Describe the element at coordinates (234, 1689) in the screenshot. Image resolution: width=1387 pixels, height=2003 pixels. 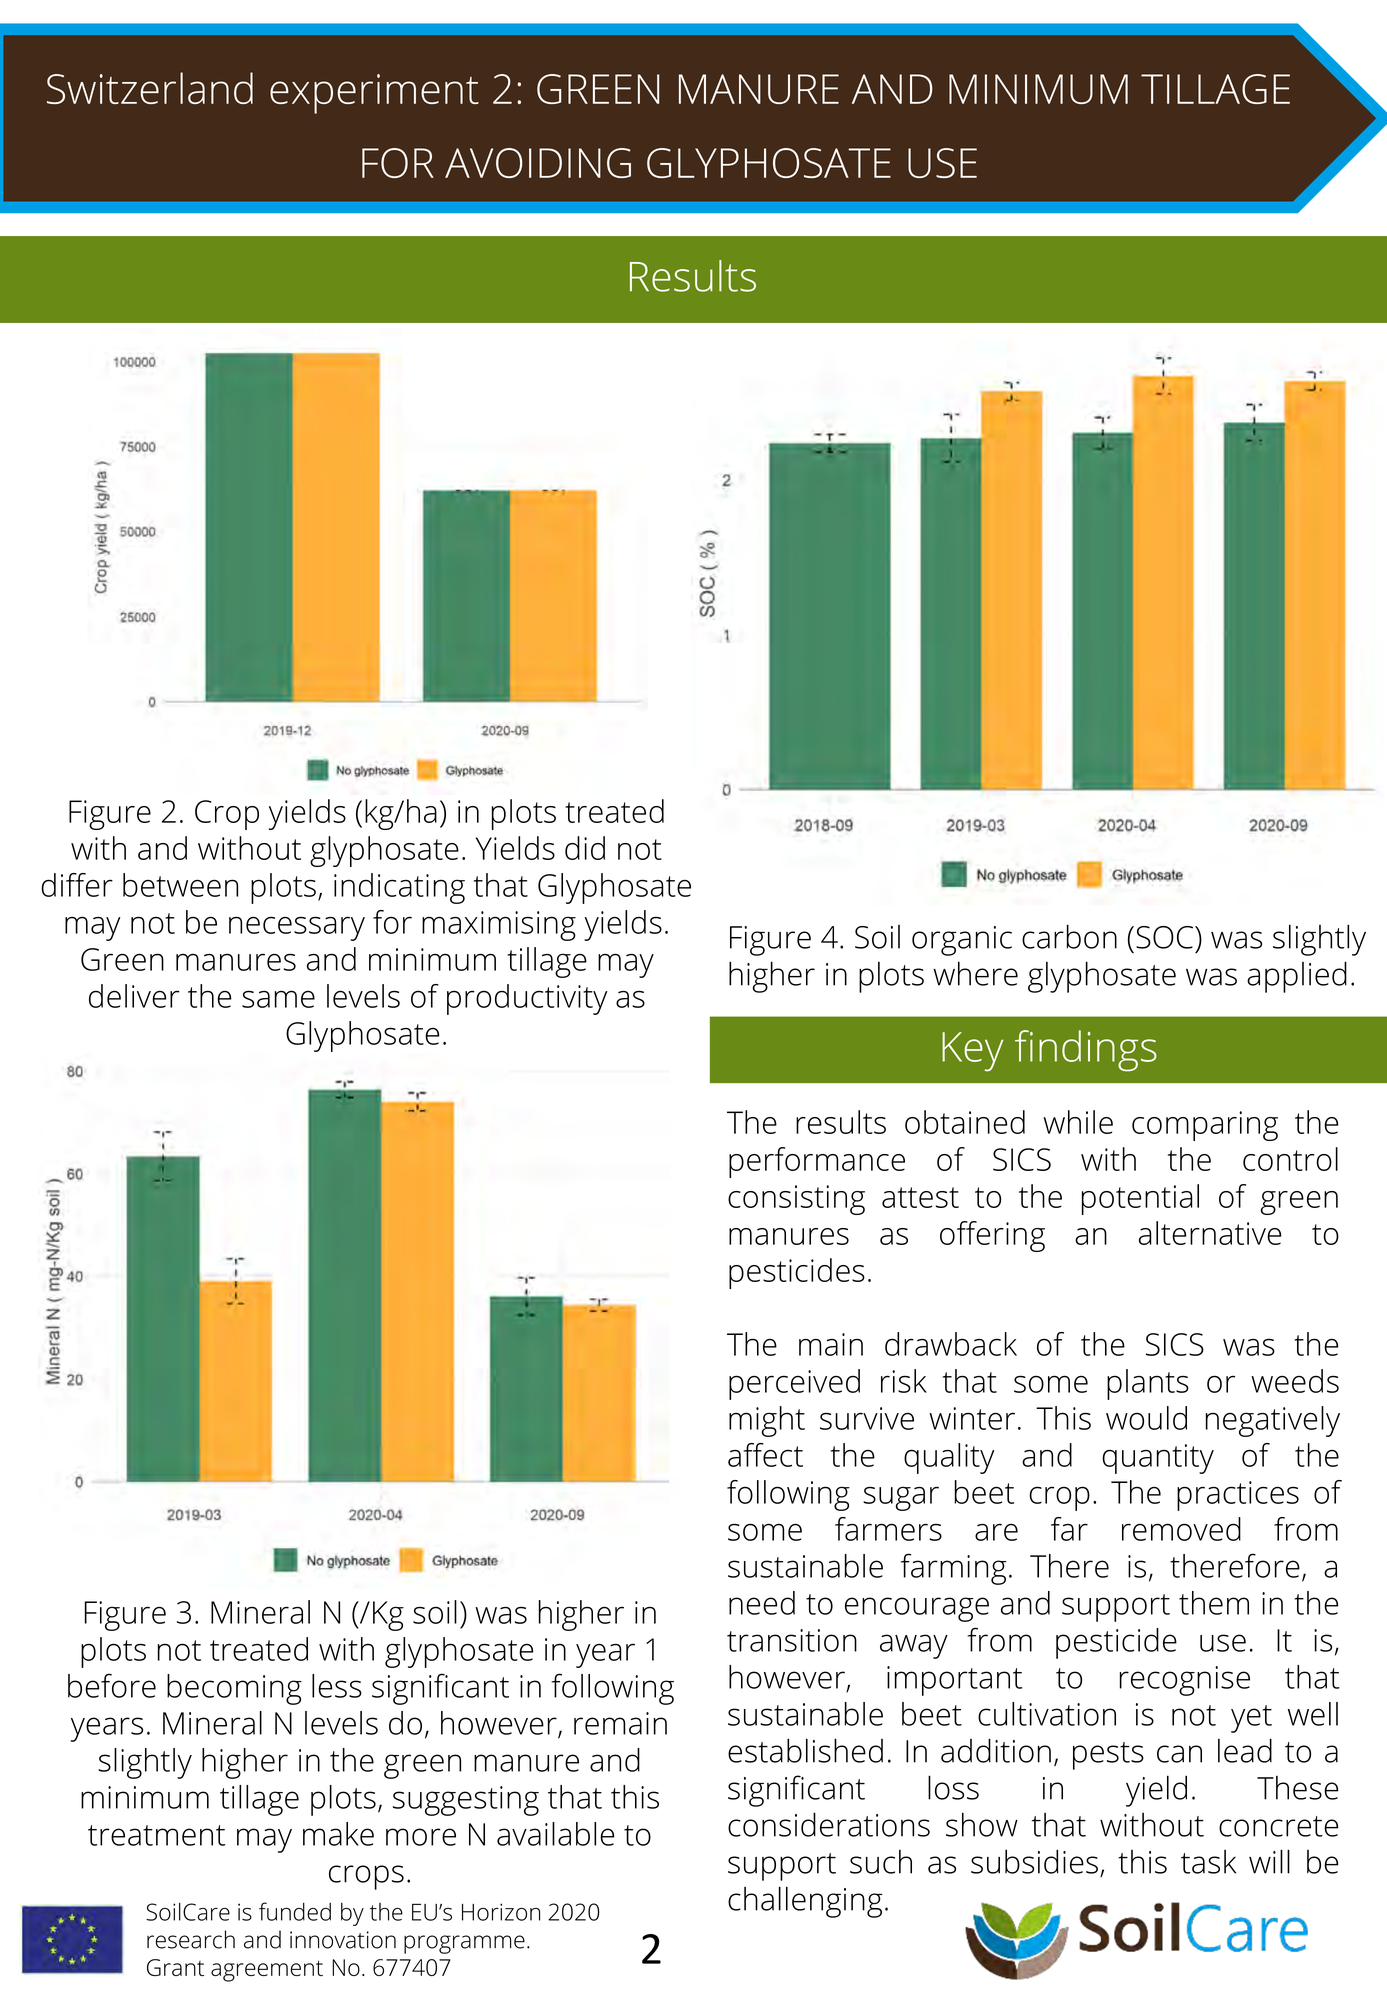
I see `becoming` at that location.
